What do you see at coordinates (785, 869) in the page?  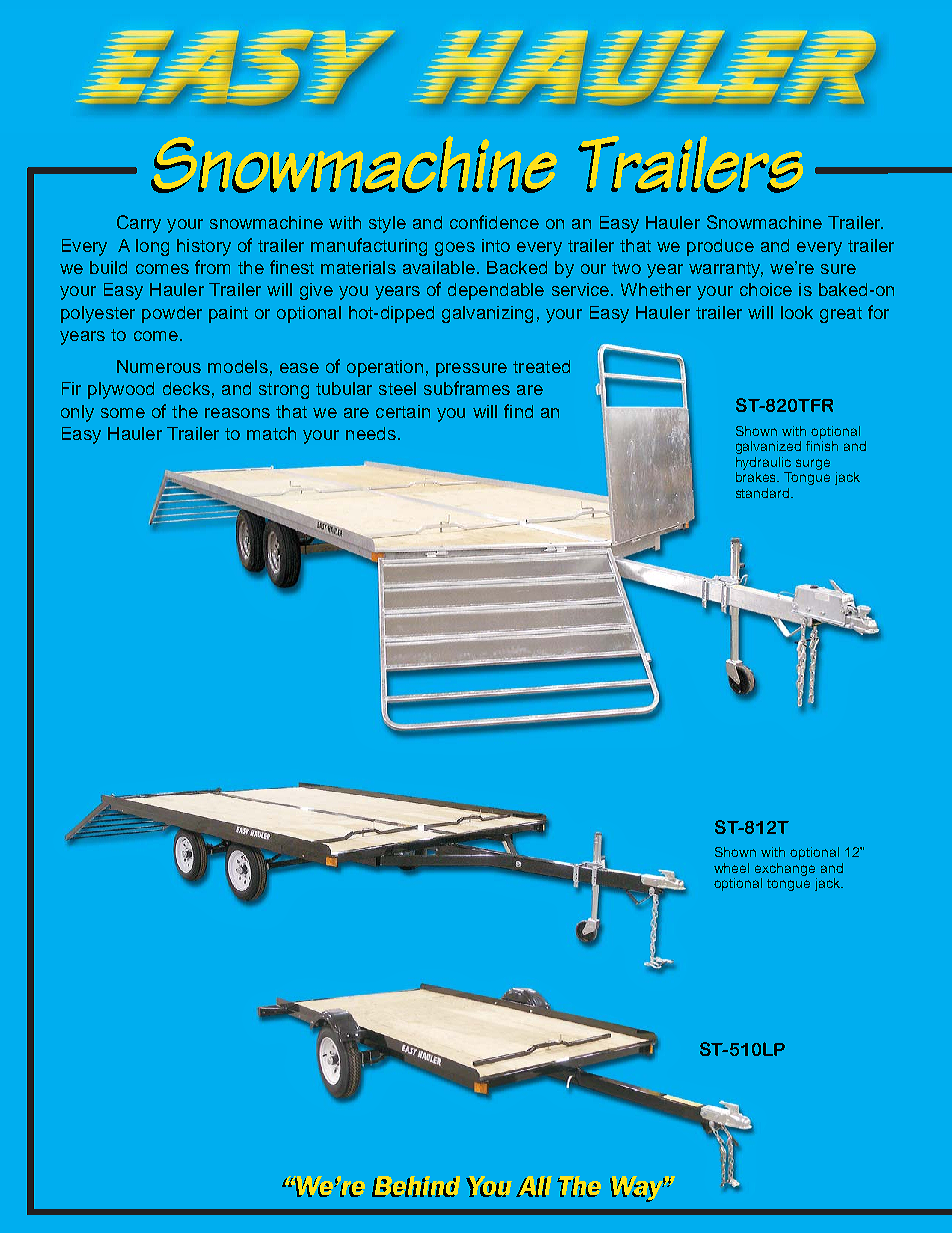 I see `exchange` at bounding box center [785, 869].
